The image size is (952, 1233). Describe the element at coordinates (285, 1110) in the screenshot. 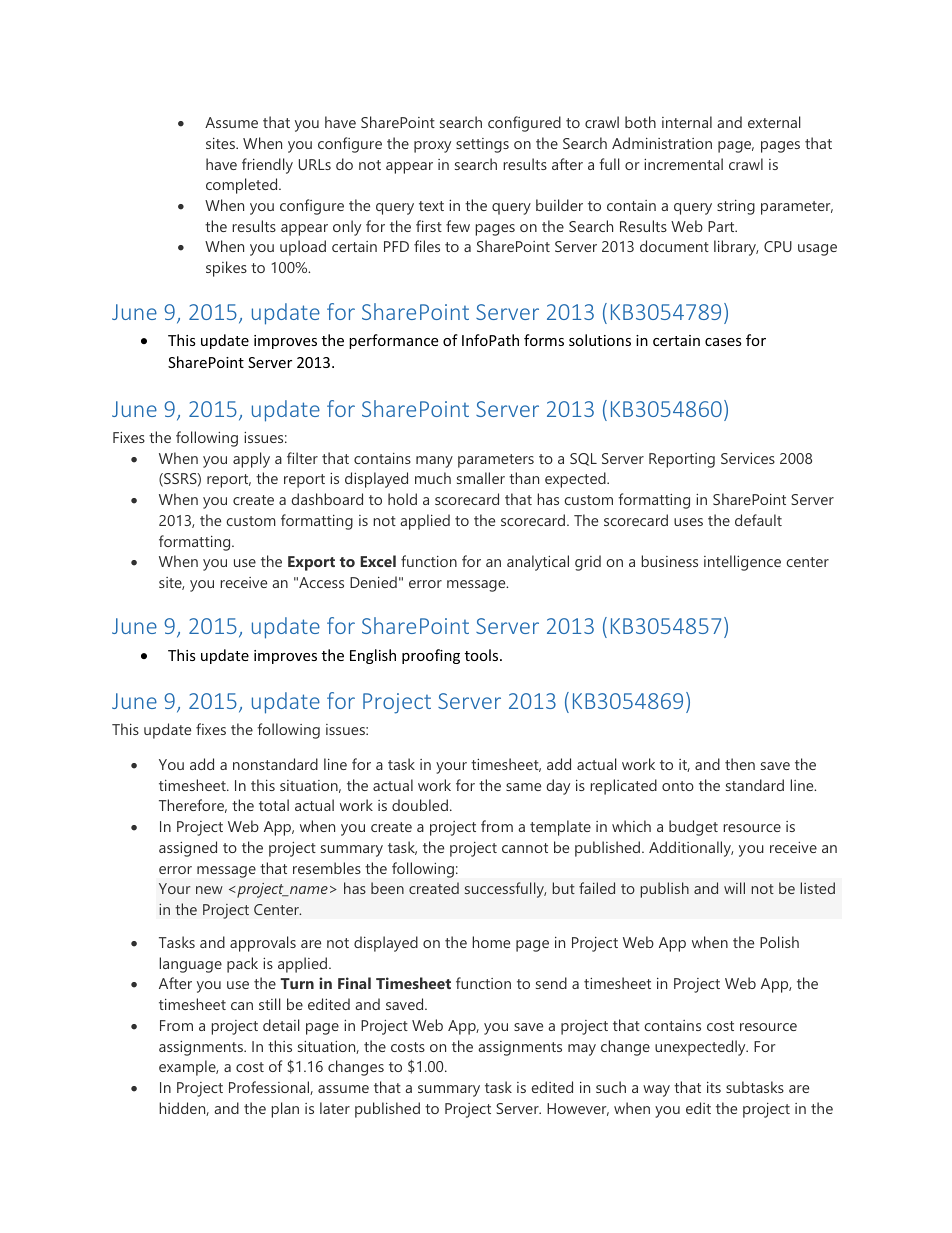

I see `plan` at that location.
